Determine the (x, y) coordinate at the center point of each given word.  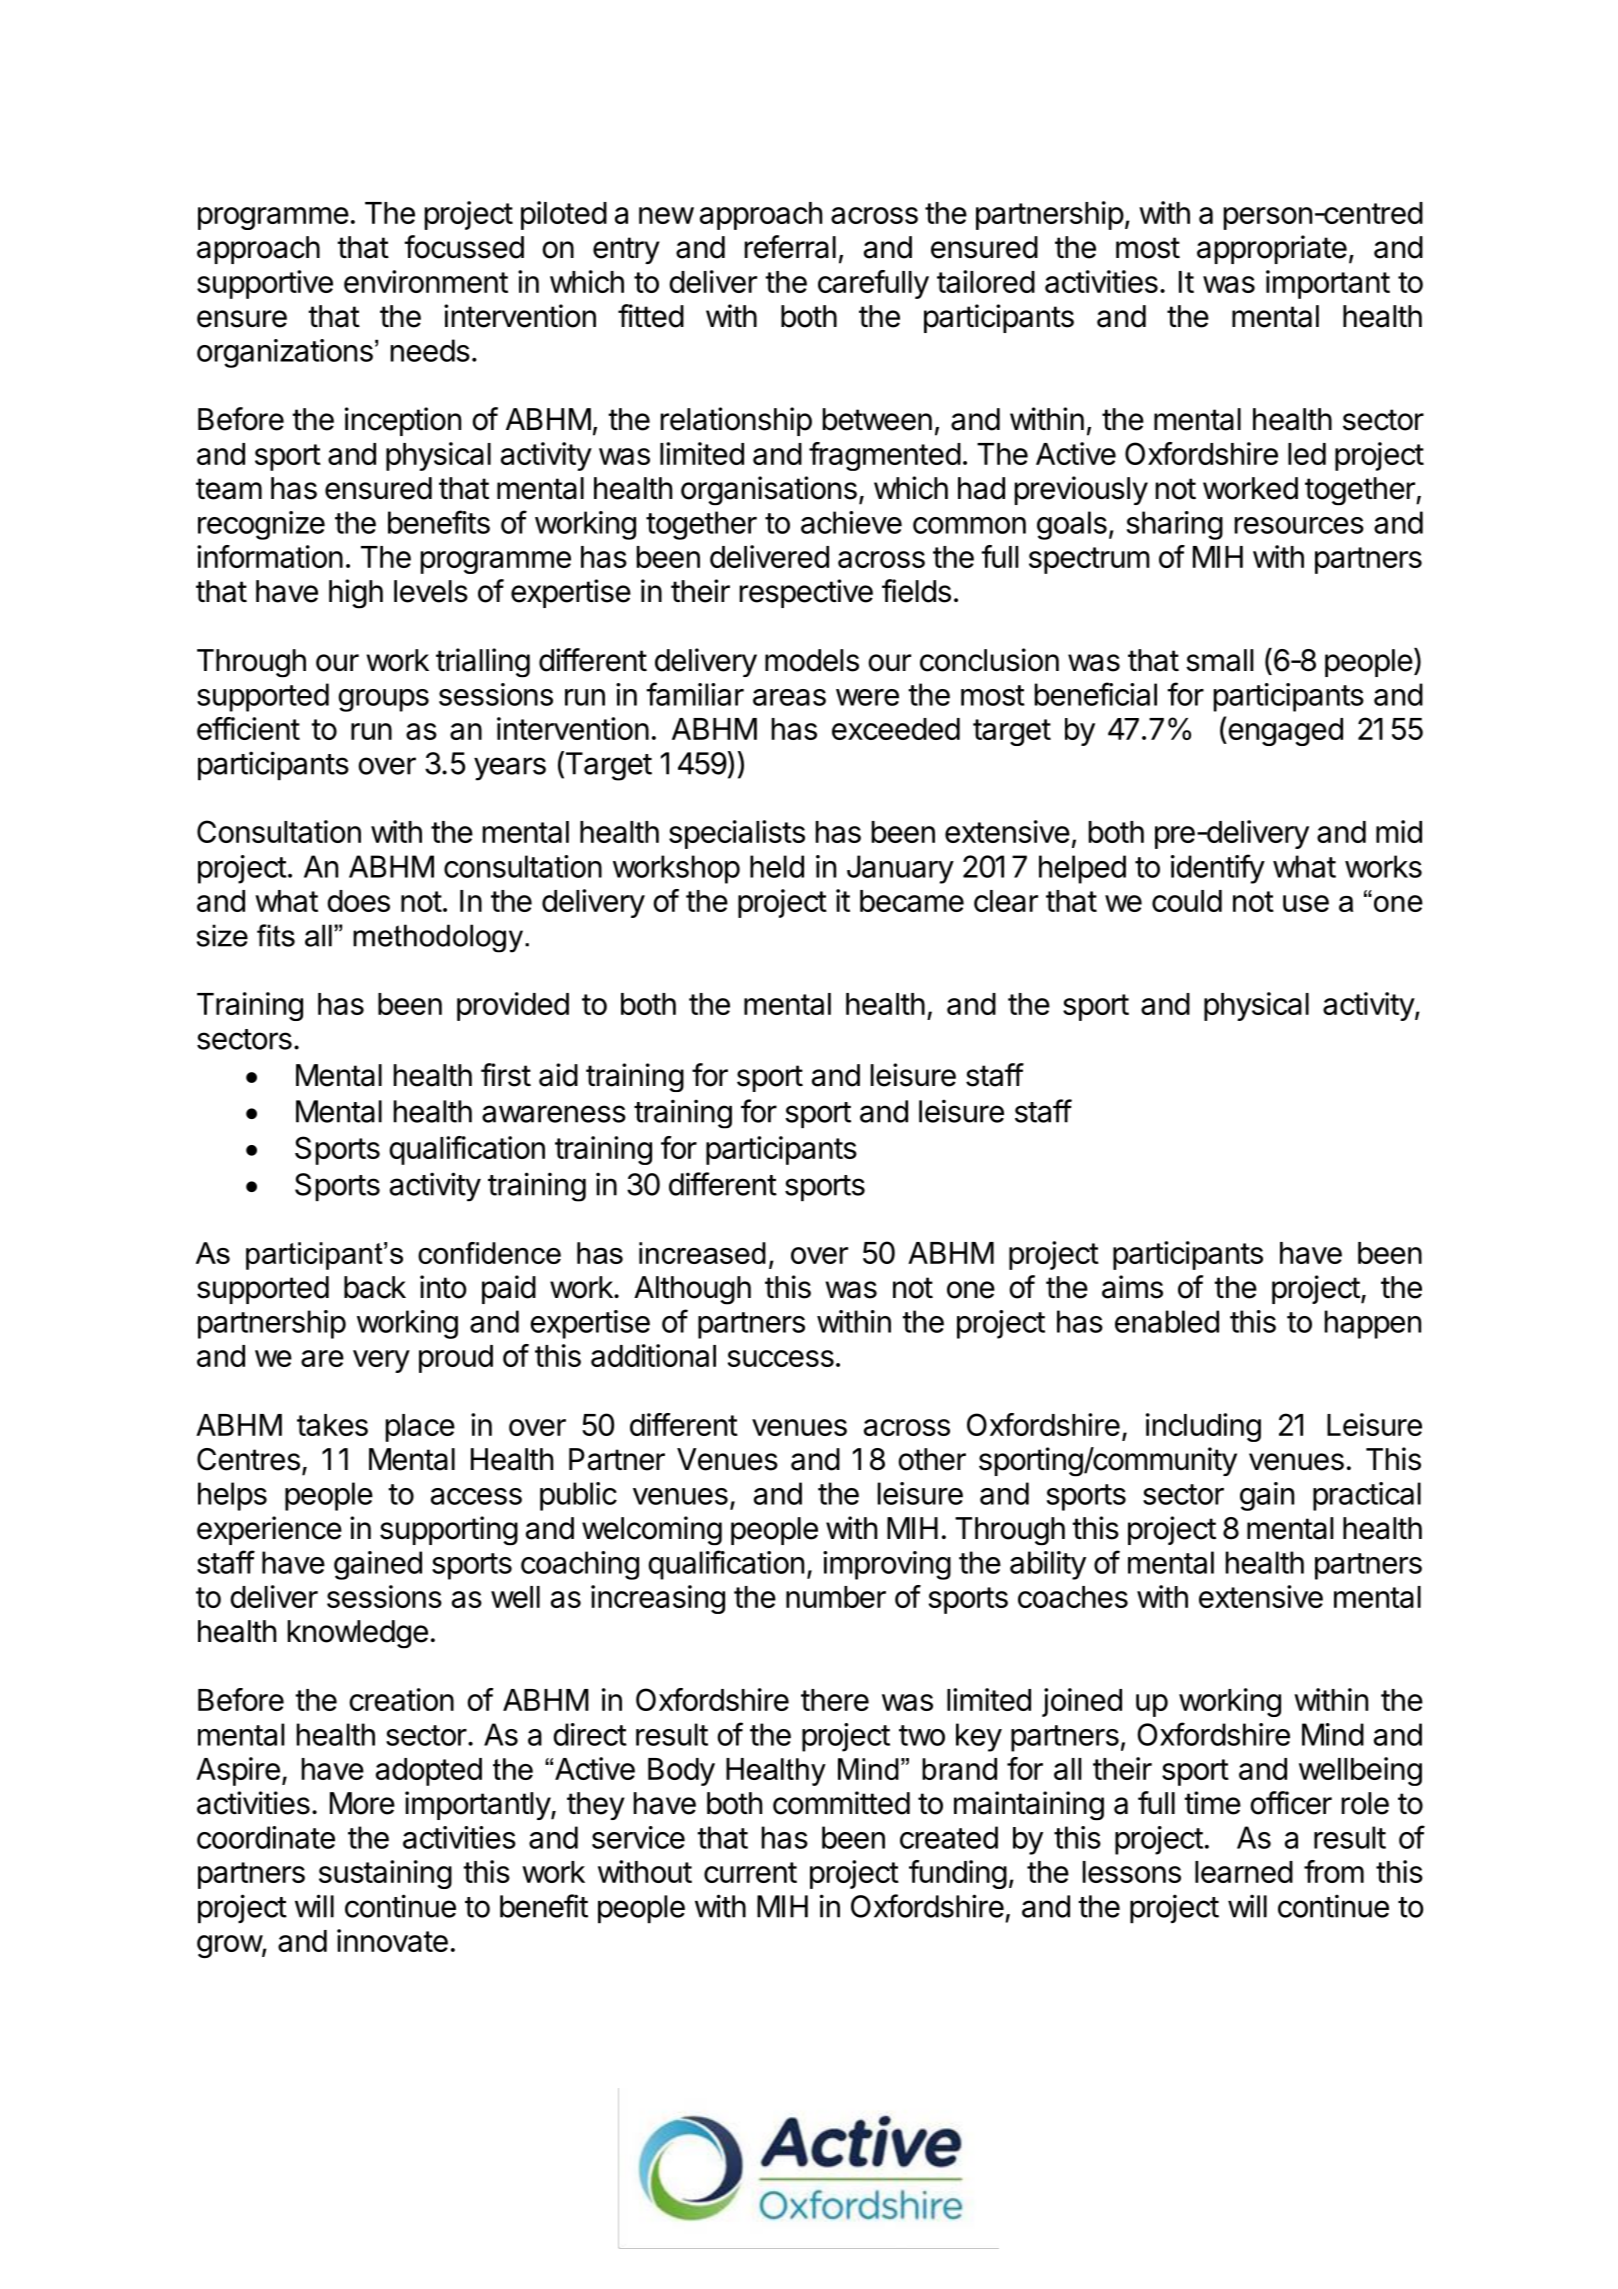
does (358, 901)
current (750, 1872)
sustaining (385, 1874)
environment (426, 281)
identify (1218, 869)
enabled (1167, 1321)
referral (790, 247)
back (375, 1287)
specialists (737, 834)
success (781, 1358)
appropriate (1272, 249)
